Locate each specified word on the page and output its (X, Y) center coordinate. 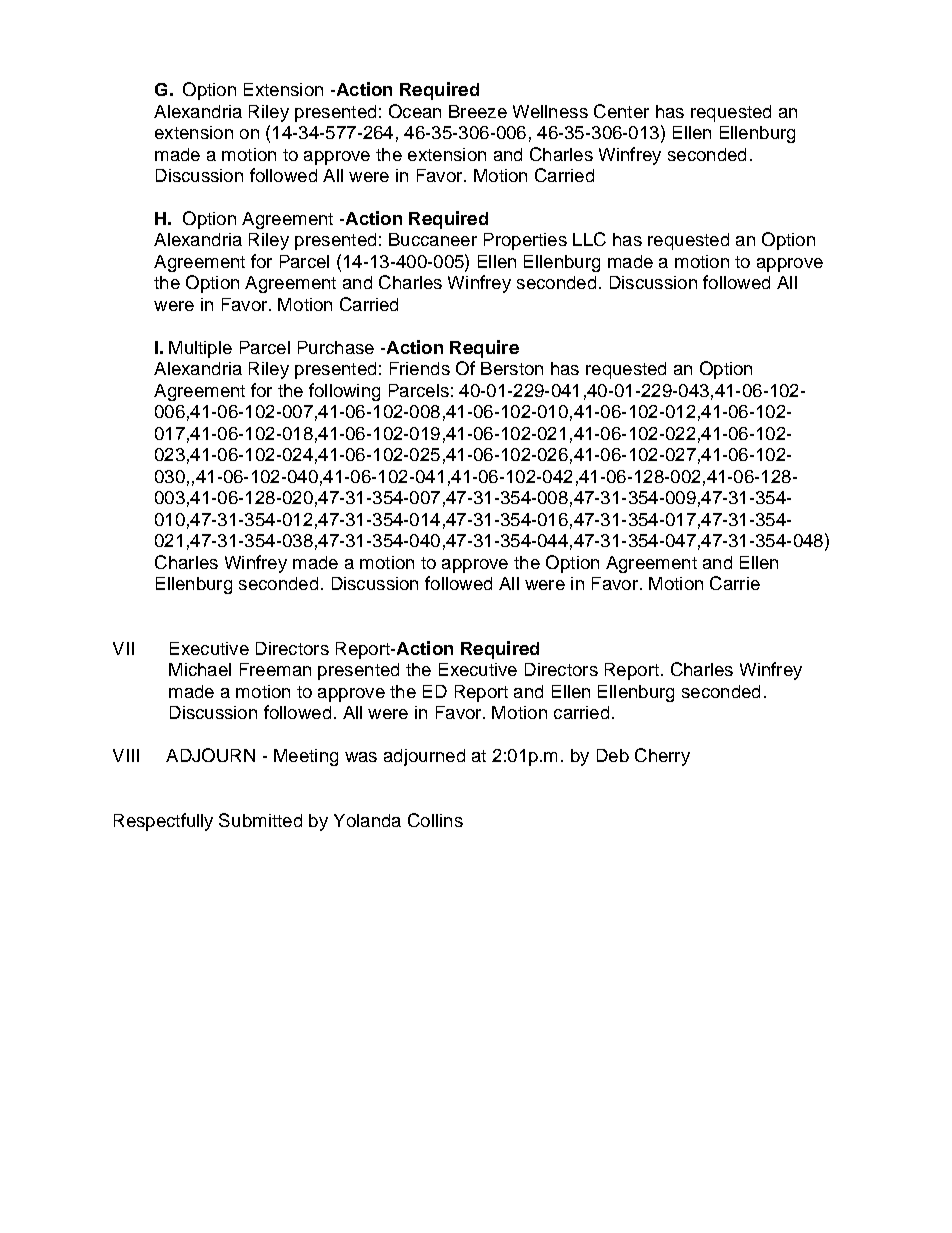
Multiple (200, 349)
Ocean (415, 111)
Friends (420, 368)
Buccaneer (433, 239)
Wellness (550, 111)
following (344, 392)
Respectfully (163, 822)
